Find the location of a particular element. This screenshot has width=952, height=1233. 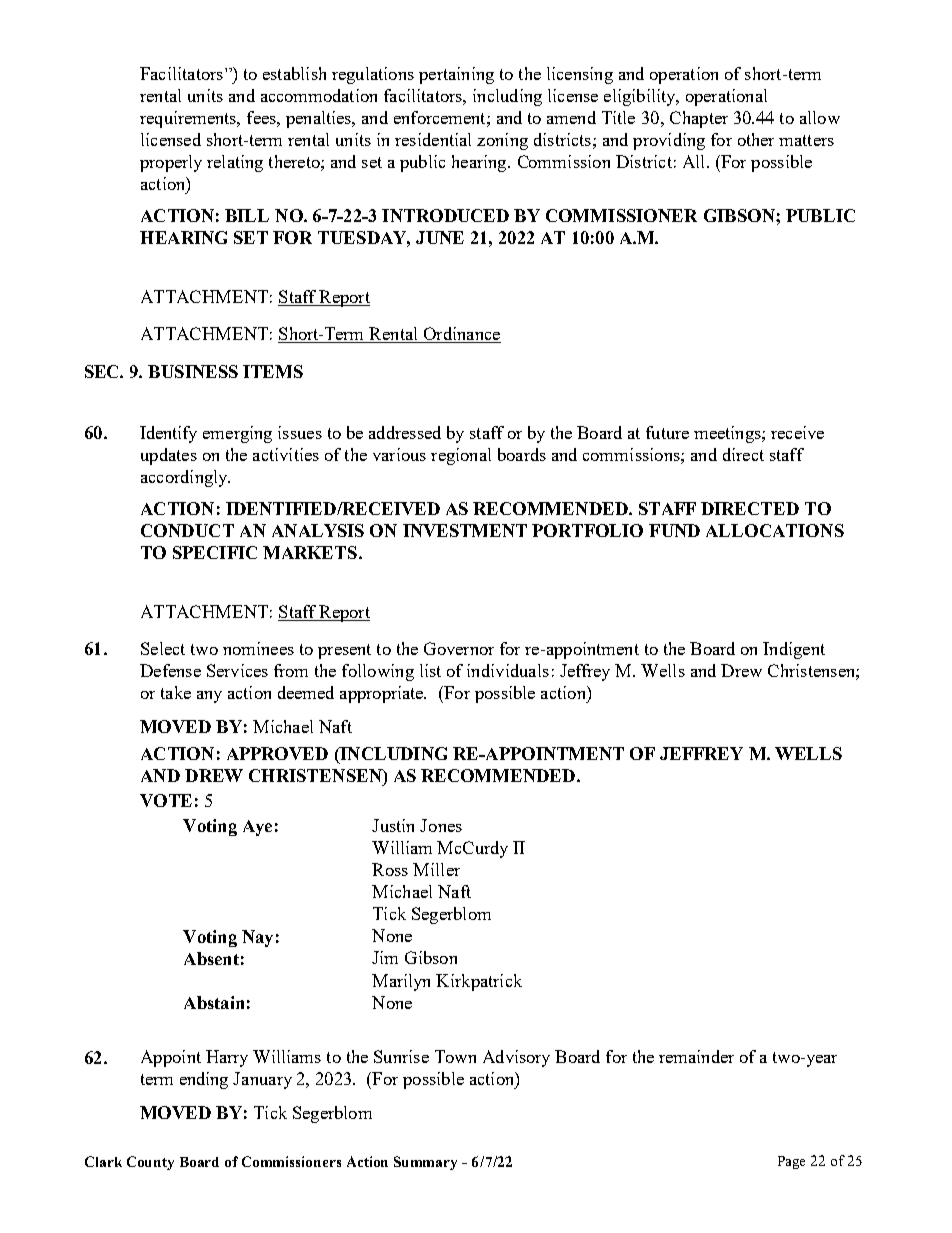

Select is located at coordinates (163, 648).
